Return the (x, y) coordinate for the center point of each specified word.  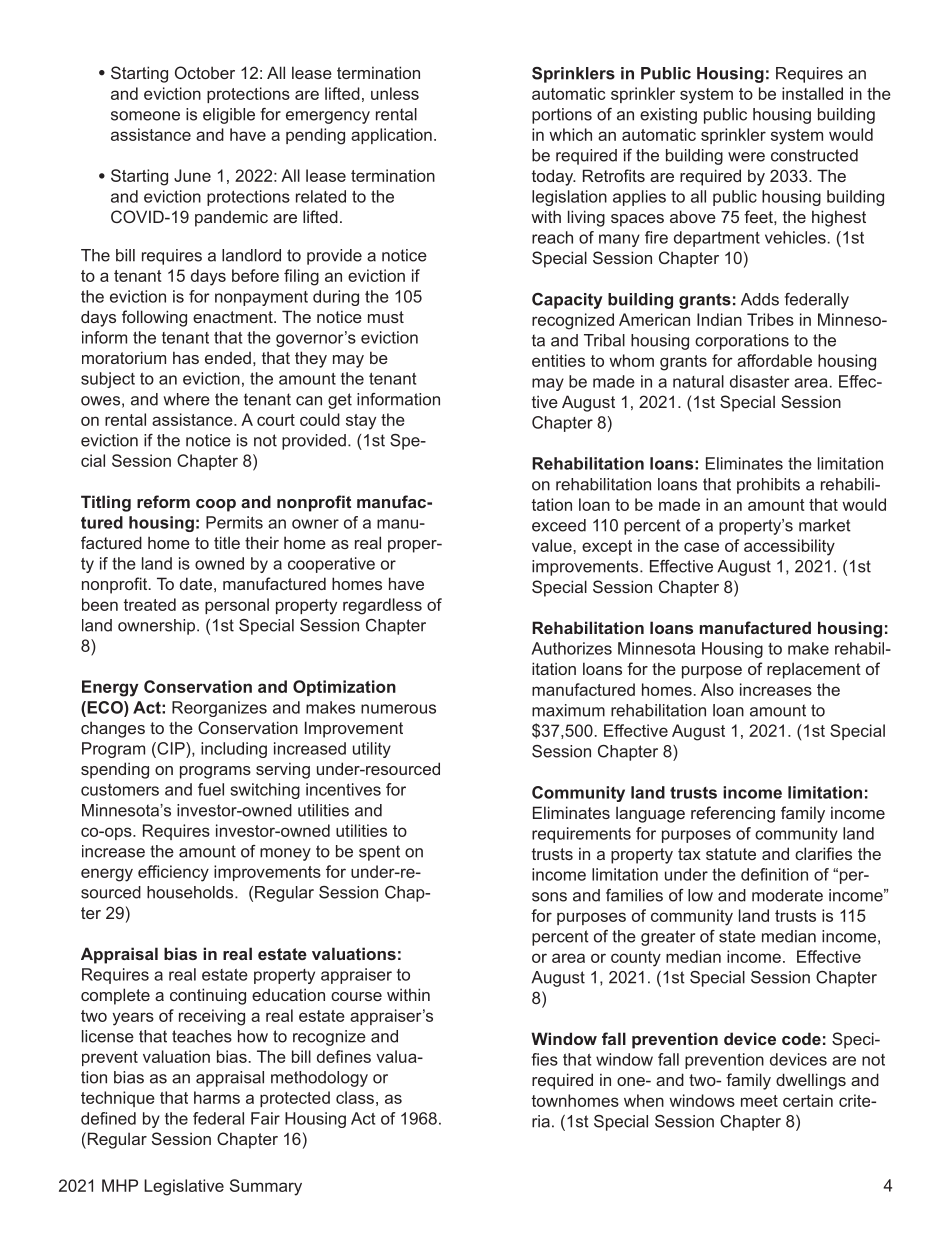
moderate (787, 895)
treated (150, 604)
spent (379, 853)
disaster (759, 381)
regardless (382, 606)
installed (812, 93)
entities (558, 360)
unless (395, 93)
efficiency (173, 873)
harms (217, 1097)
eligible (229, 116)
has (186, 357)
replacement (814, 670)
